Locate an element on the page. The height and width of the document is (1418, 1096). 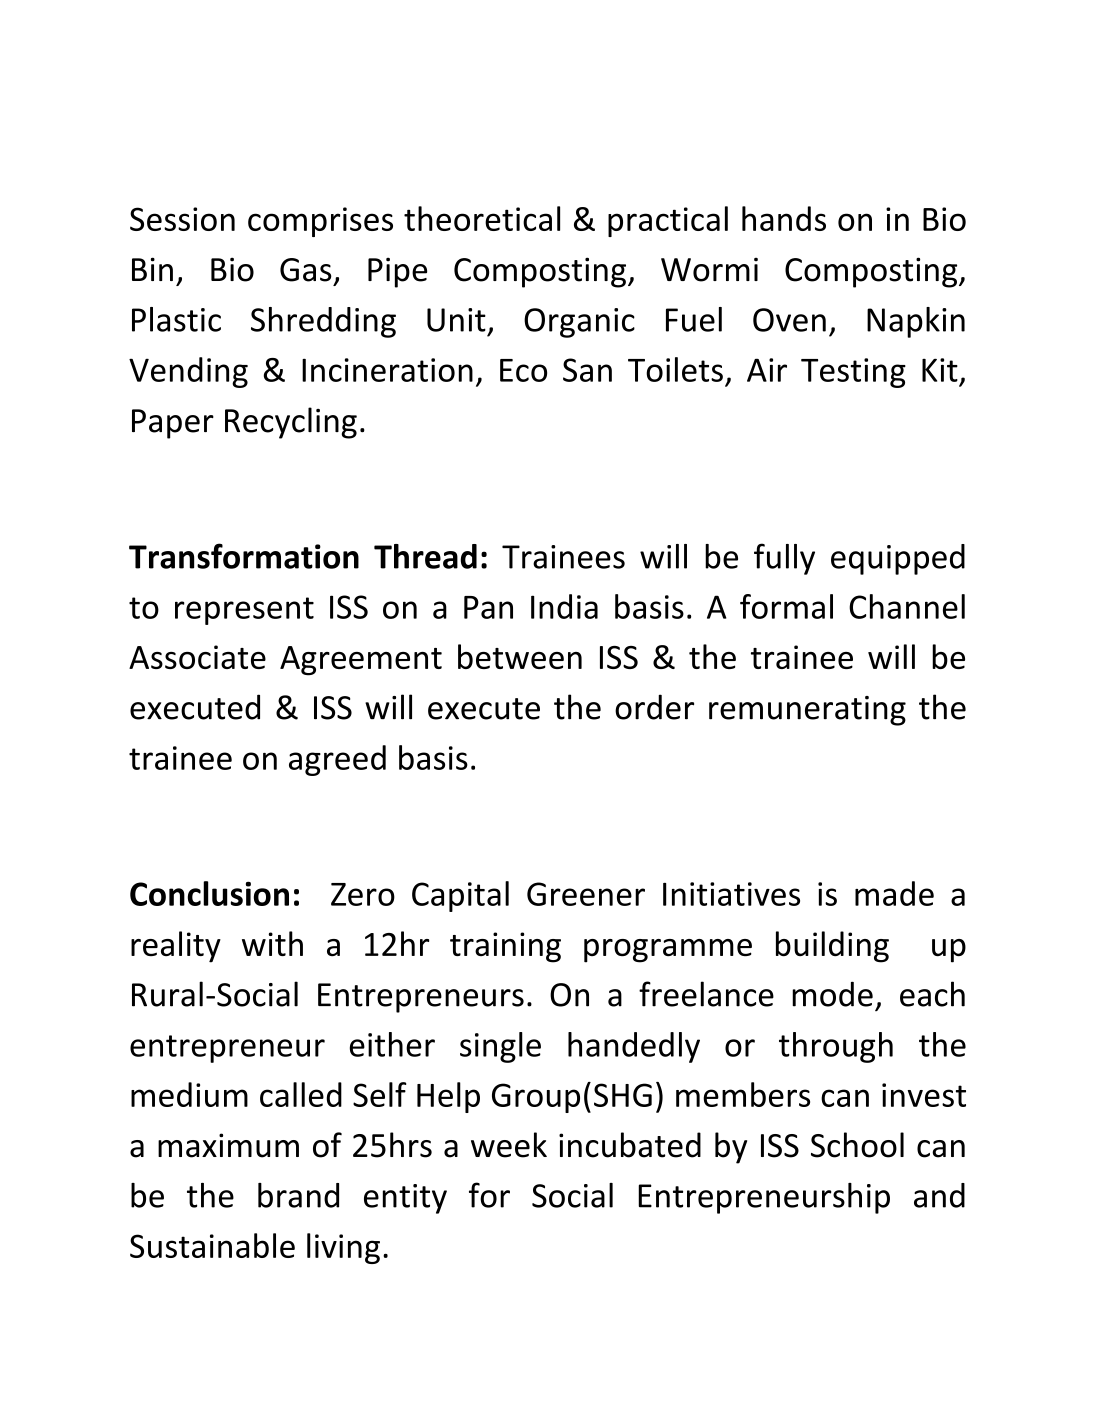
Gas is located at coordinates (306, 270).
